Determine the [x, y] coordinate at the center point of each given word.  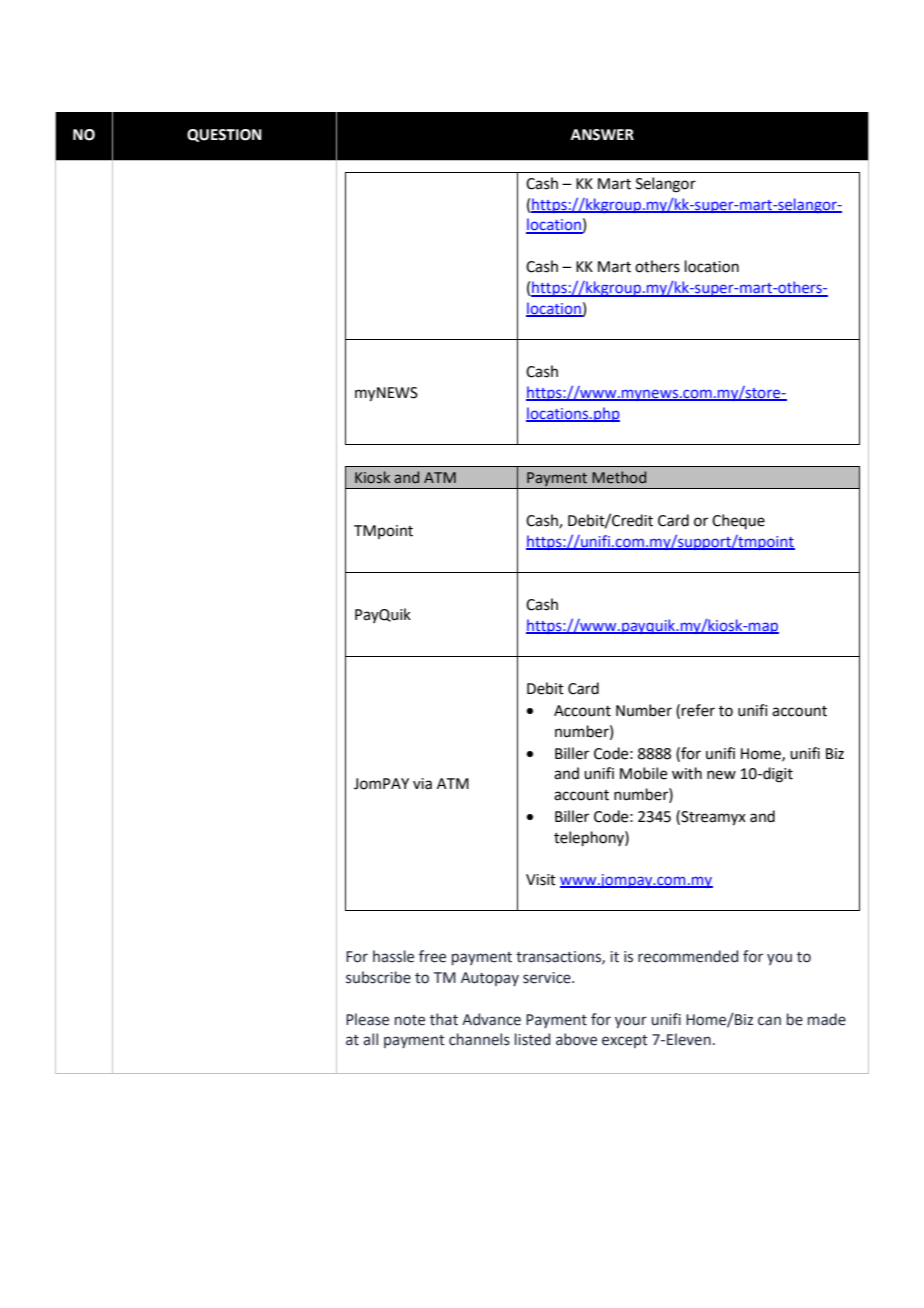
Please [367, 1019]
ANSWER [602, 135]
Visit [541, 880]
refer [698, 710]
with [687, 773]
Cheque [738, 521]
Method [619, 477]
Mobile [643, 773]
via [422, 784]
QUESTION [224, 135]
